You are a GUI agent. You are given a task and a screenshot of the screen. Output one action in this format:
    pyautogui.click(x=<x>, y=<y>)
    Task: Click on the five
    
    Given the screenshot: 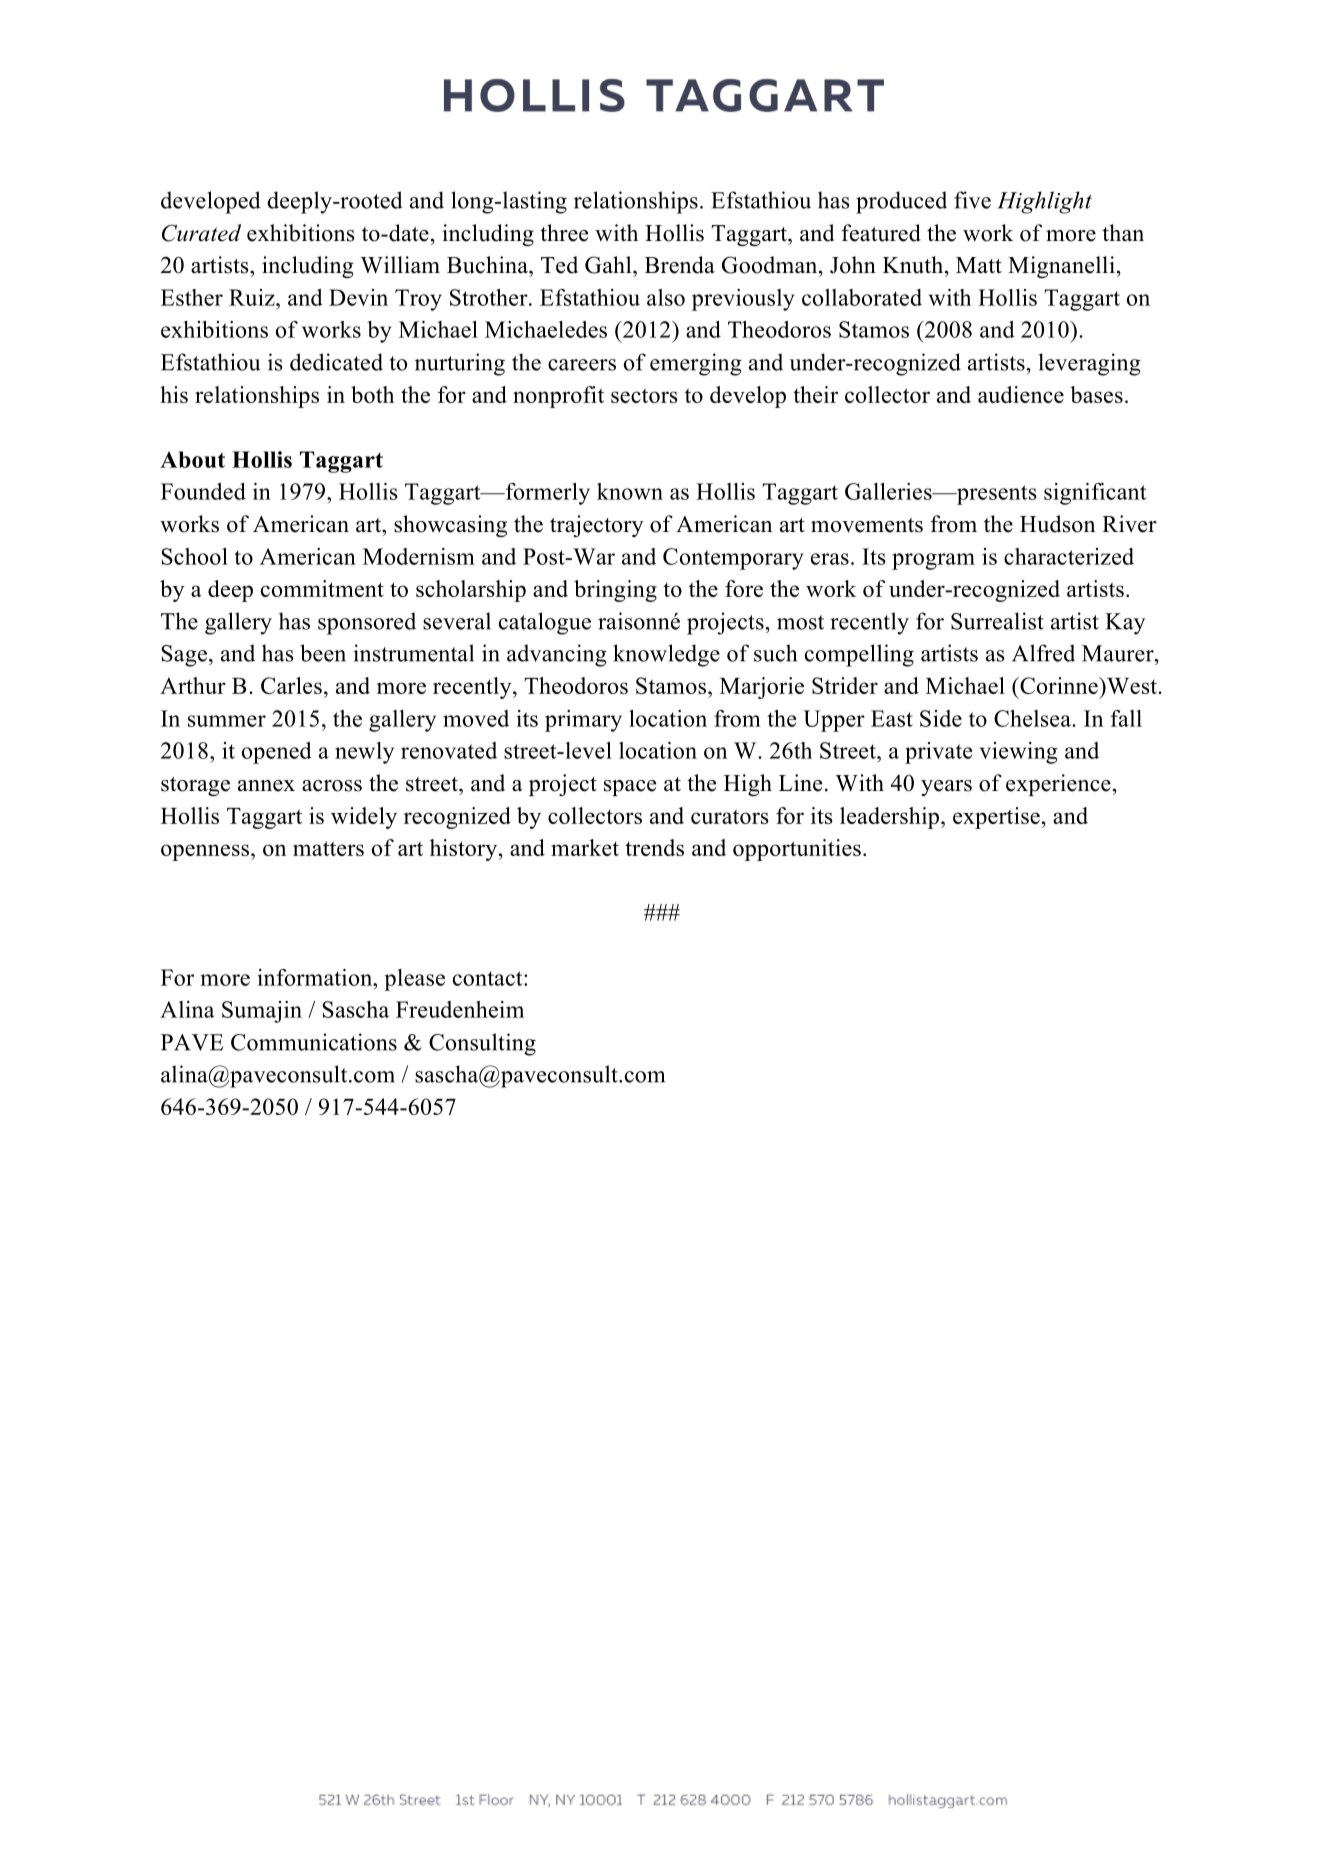 What is the action you would take?
    pyautogui.click(x=972, y=200)
